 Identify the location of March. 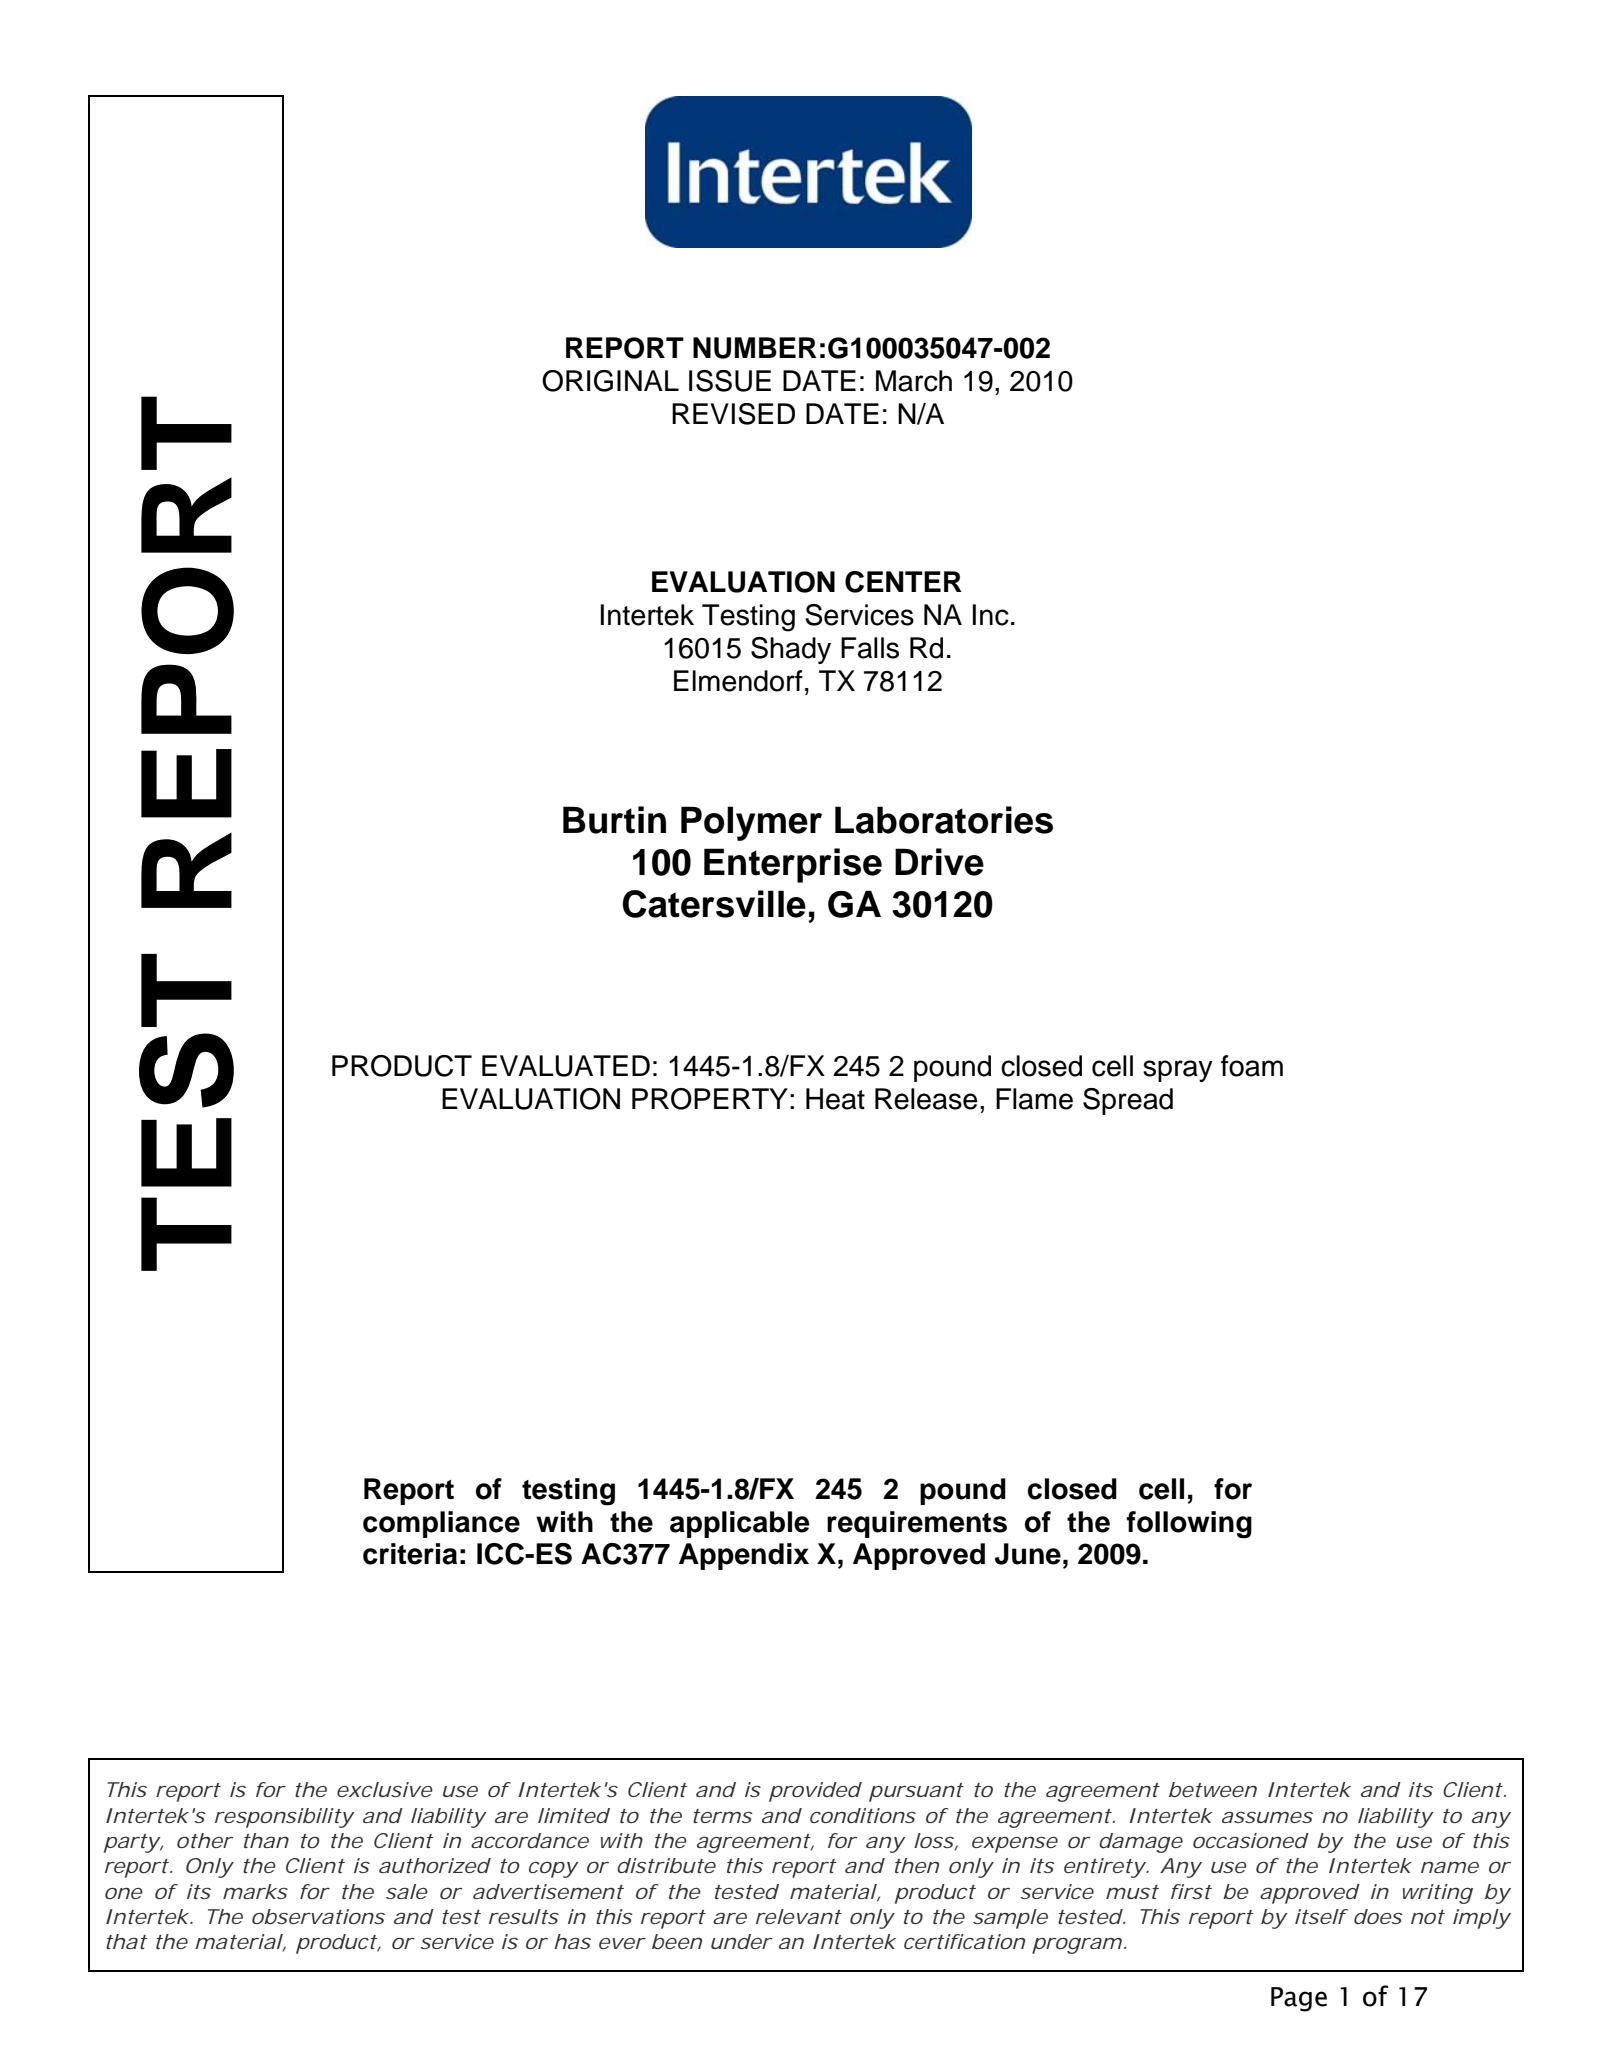
(914, 381).
